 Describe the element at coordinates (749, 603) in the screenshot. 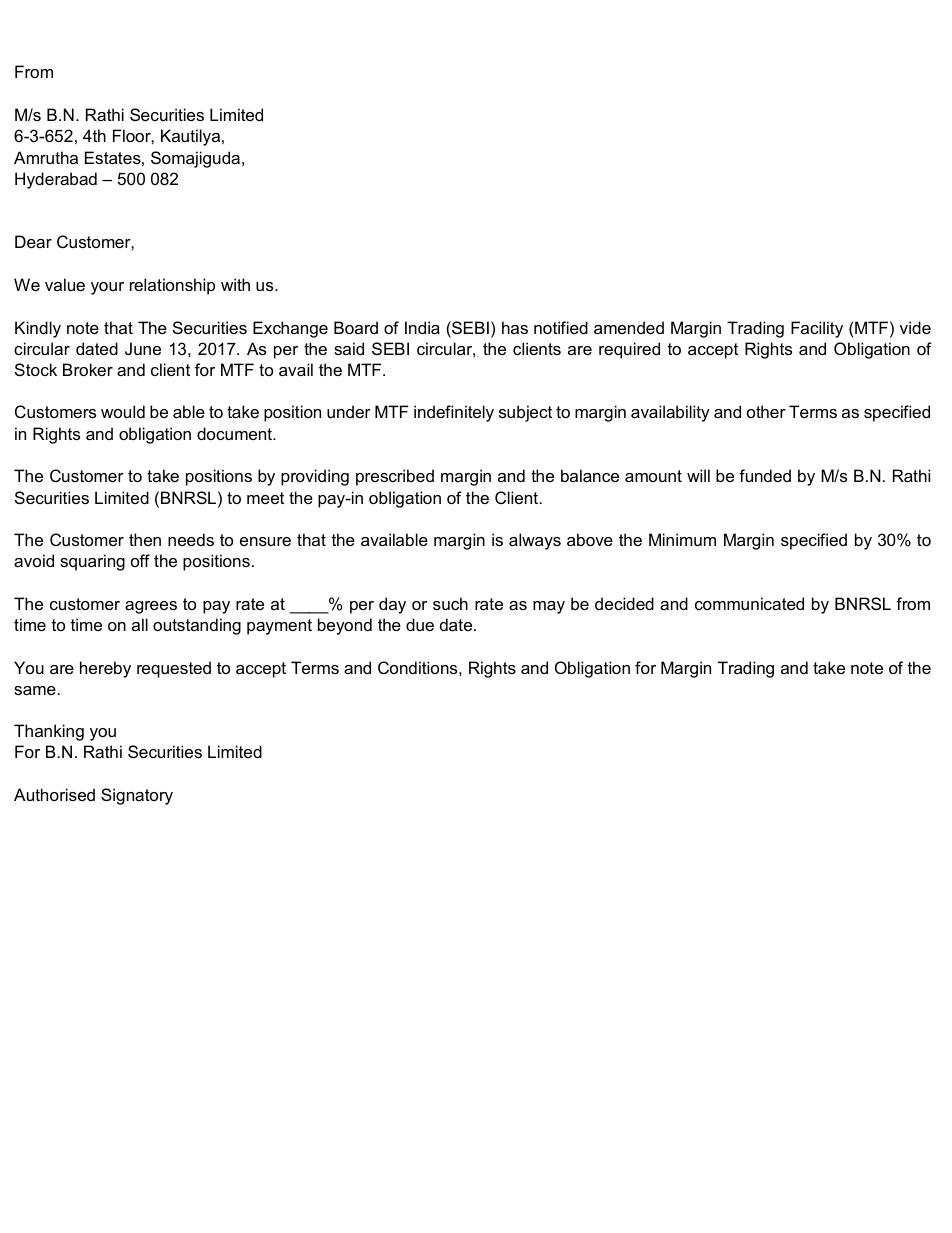

I see `communicated` at that location.
